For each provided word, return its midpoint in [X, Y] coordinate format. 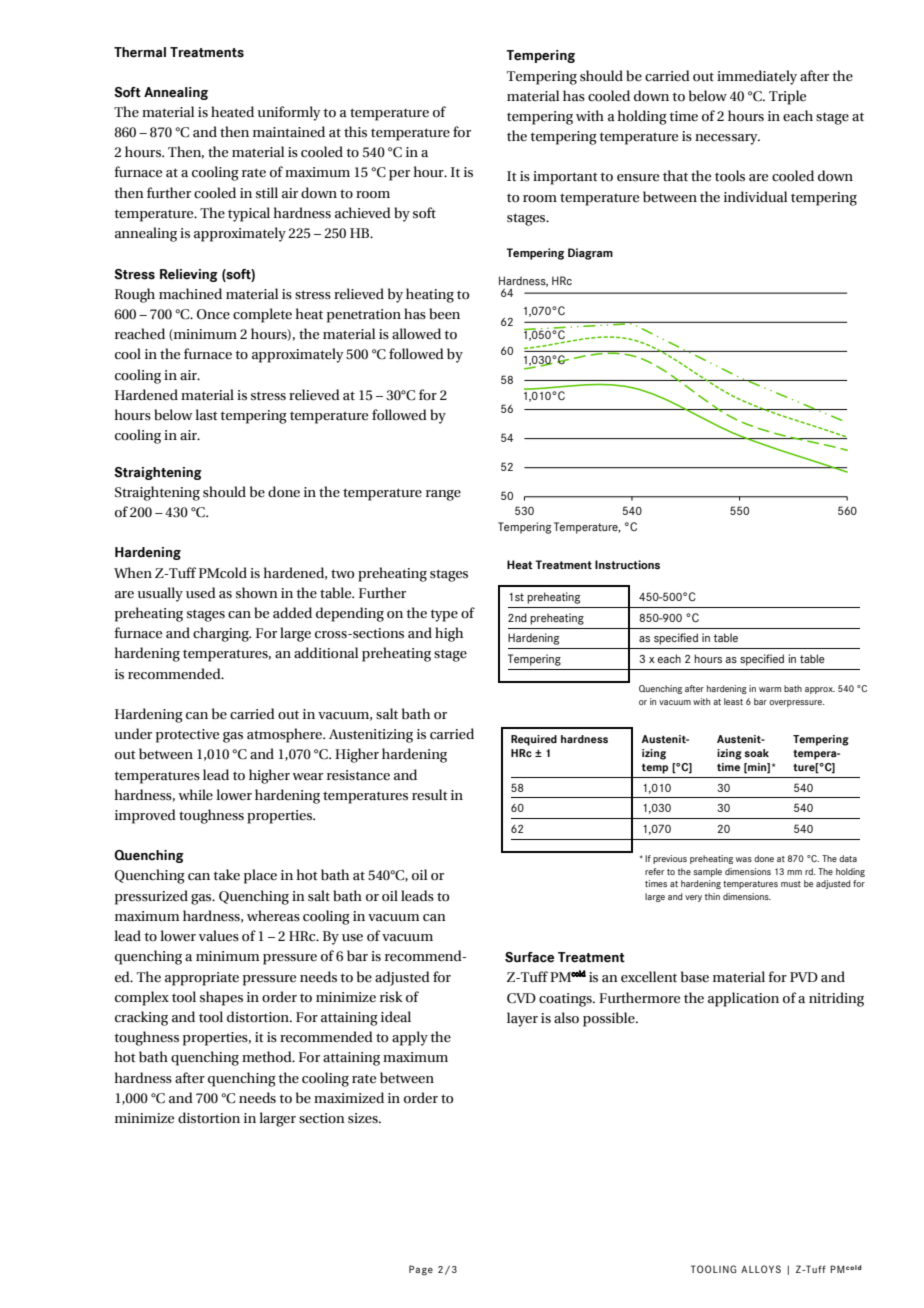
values [219, 936]
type [444, 615]
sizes [364, 1118]
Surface [529, 957]
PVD [804, 977]
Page [421, 1270]
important [565, 178]
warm [770, 689]
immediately [757, 77]
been [444, 314]
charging [222, 634]
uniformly [289, 113]
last [206, 415]
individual [755, 196]
